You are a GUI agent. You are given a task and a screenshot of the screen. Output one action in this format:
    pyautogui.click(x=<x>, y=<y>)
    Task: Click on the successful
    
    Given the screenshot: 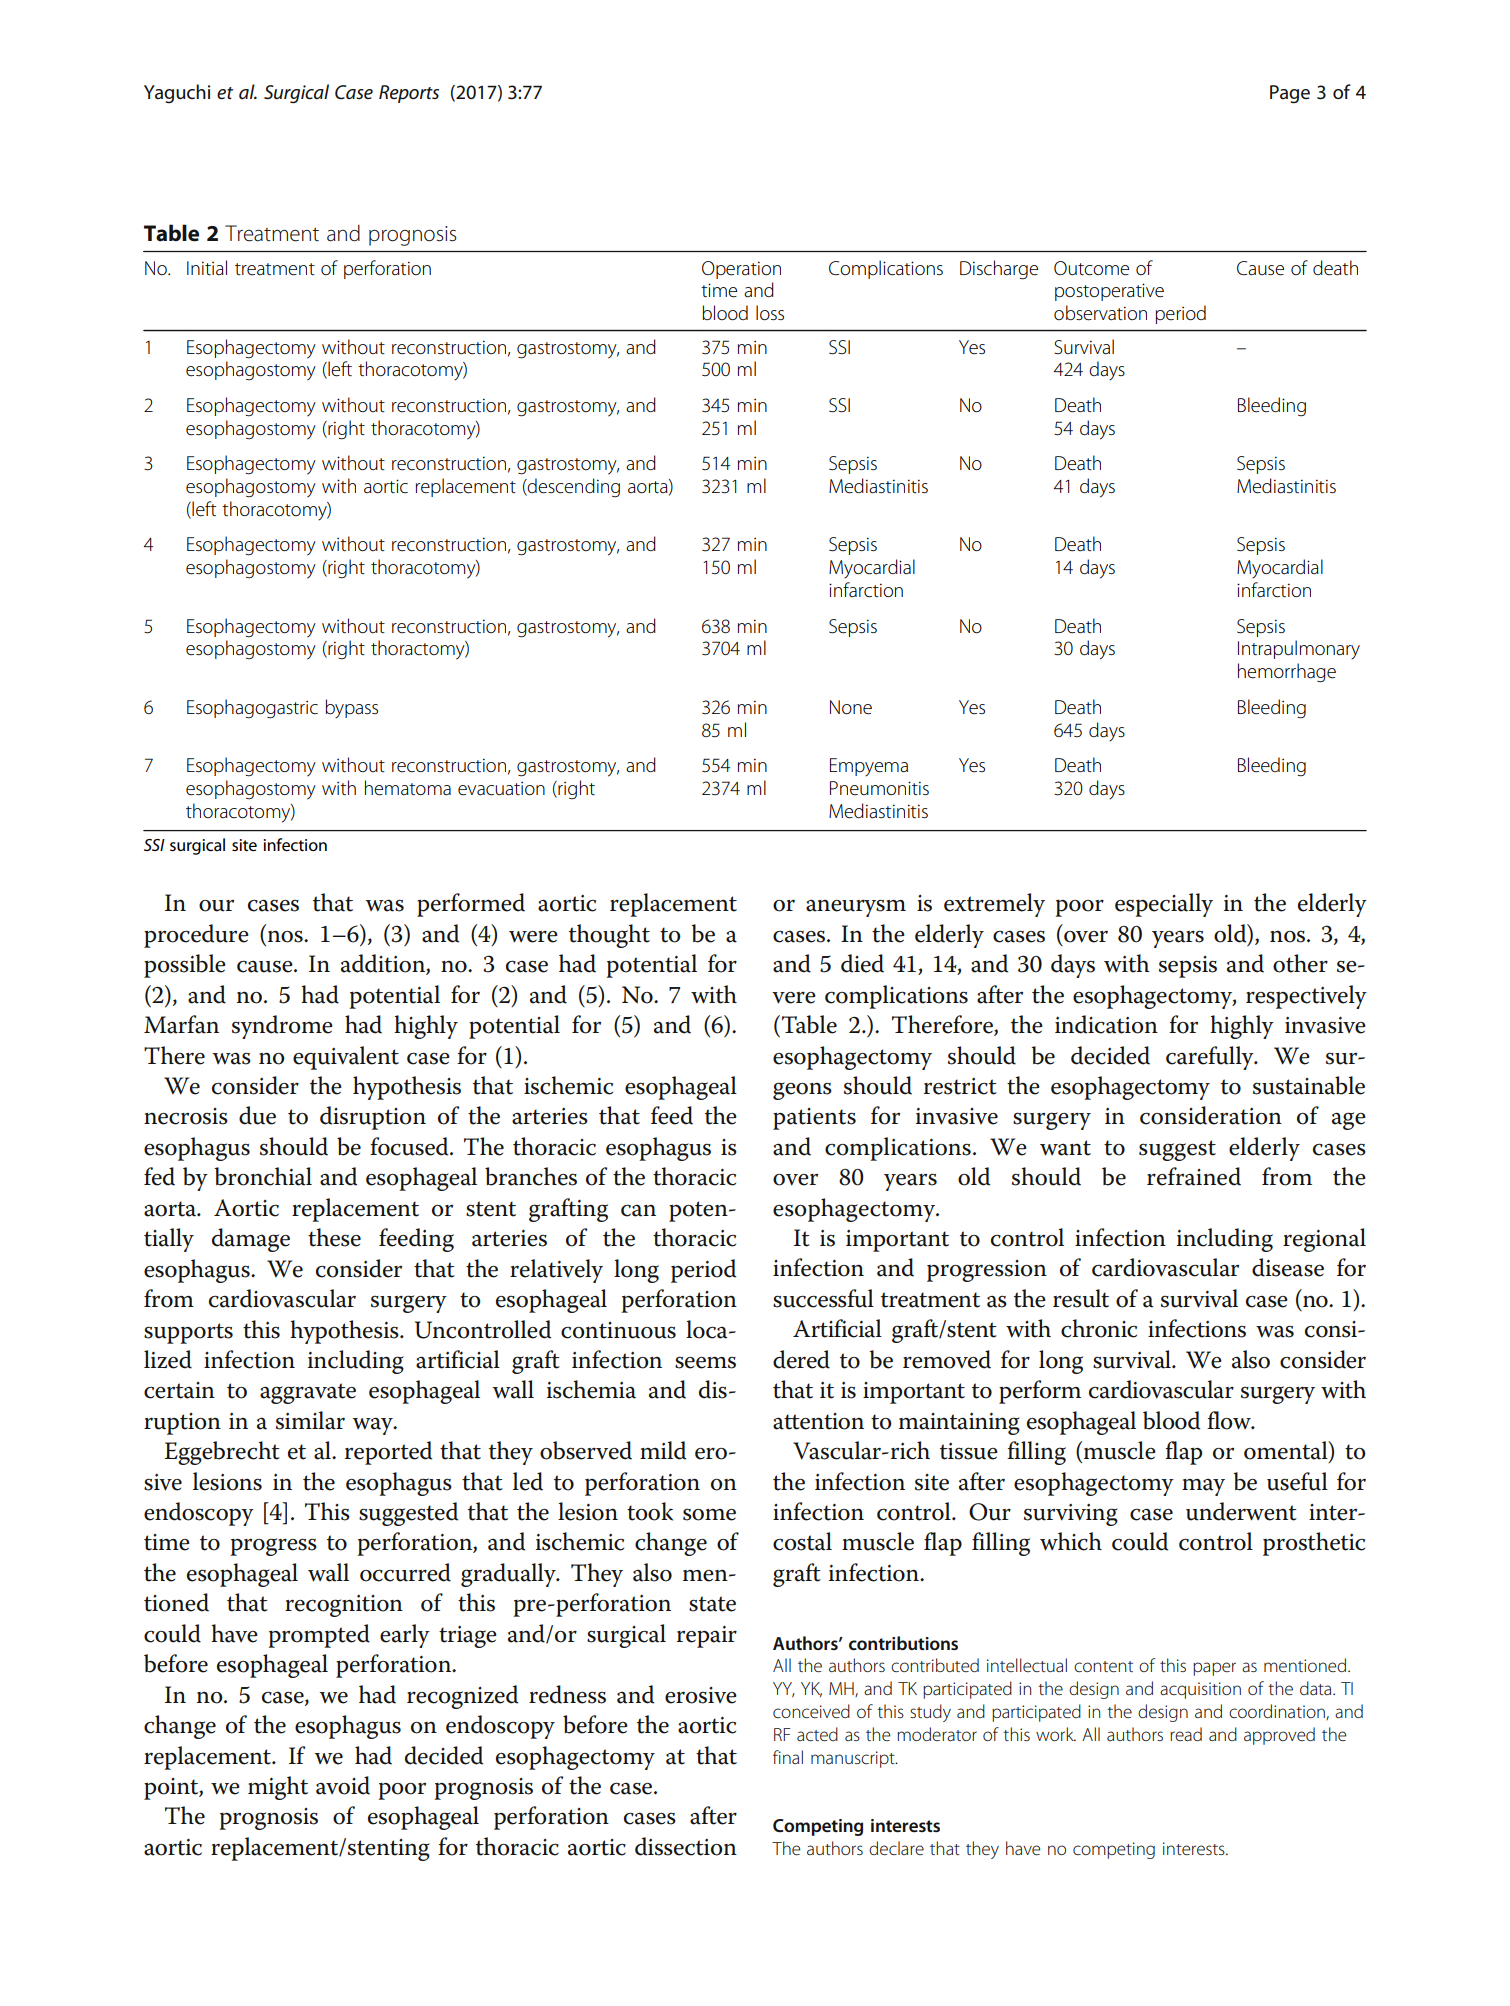 What is the action you would take?
    pyautogui.click(x=823, y=1298)
